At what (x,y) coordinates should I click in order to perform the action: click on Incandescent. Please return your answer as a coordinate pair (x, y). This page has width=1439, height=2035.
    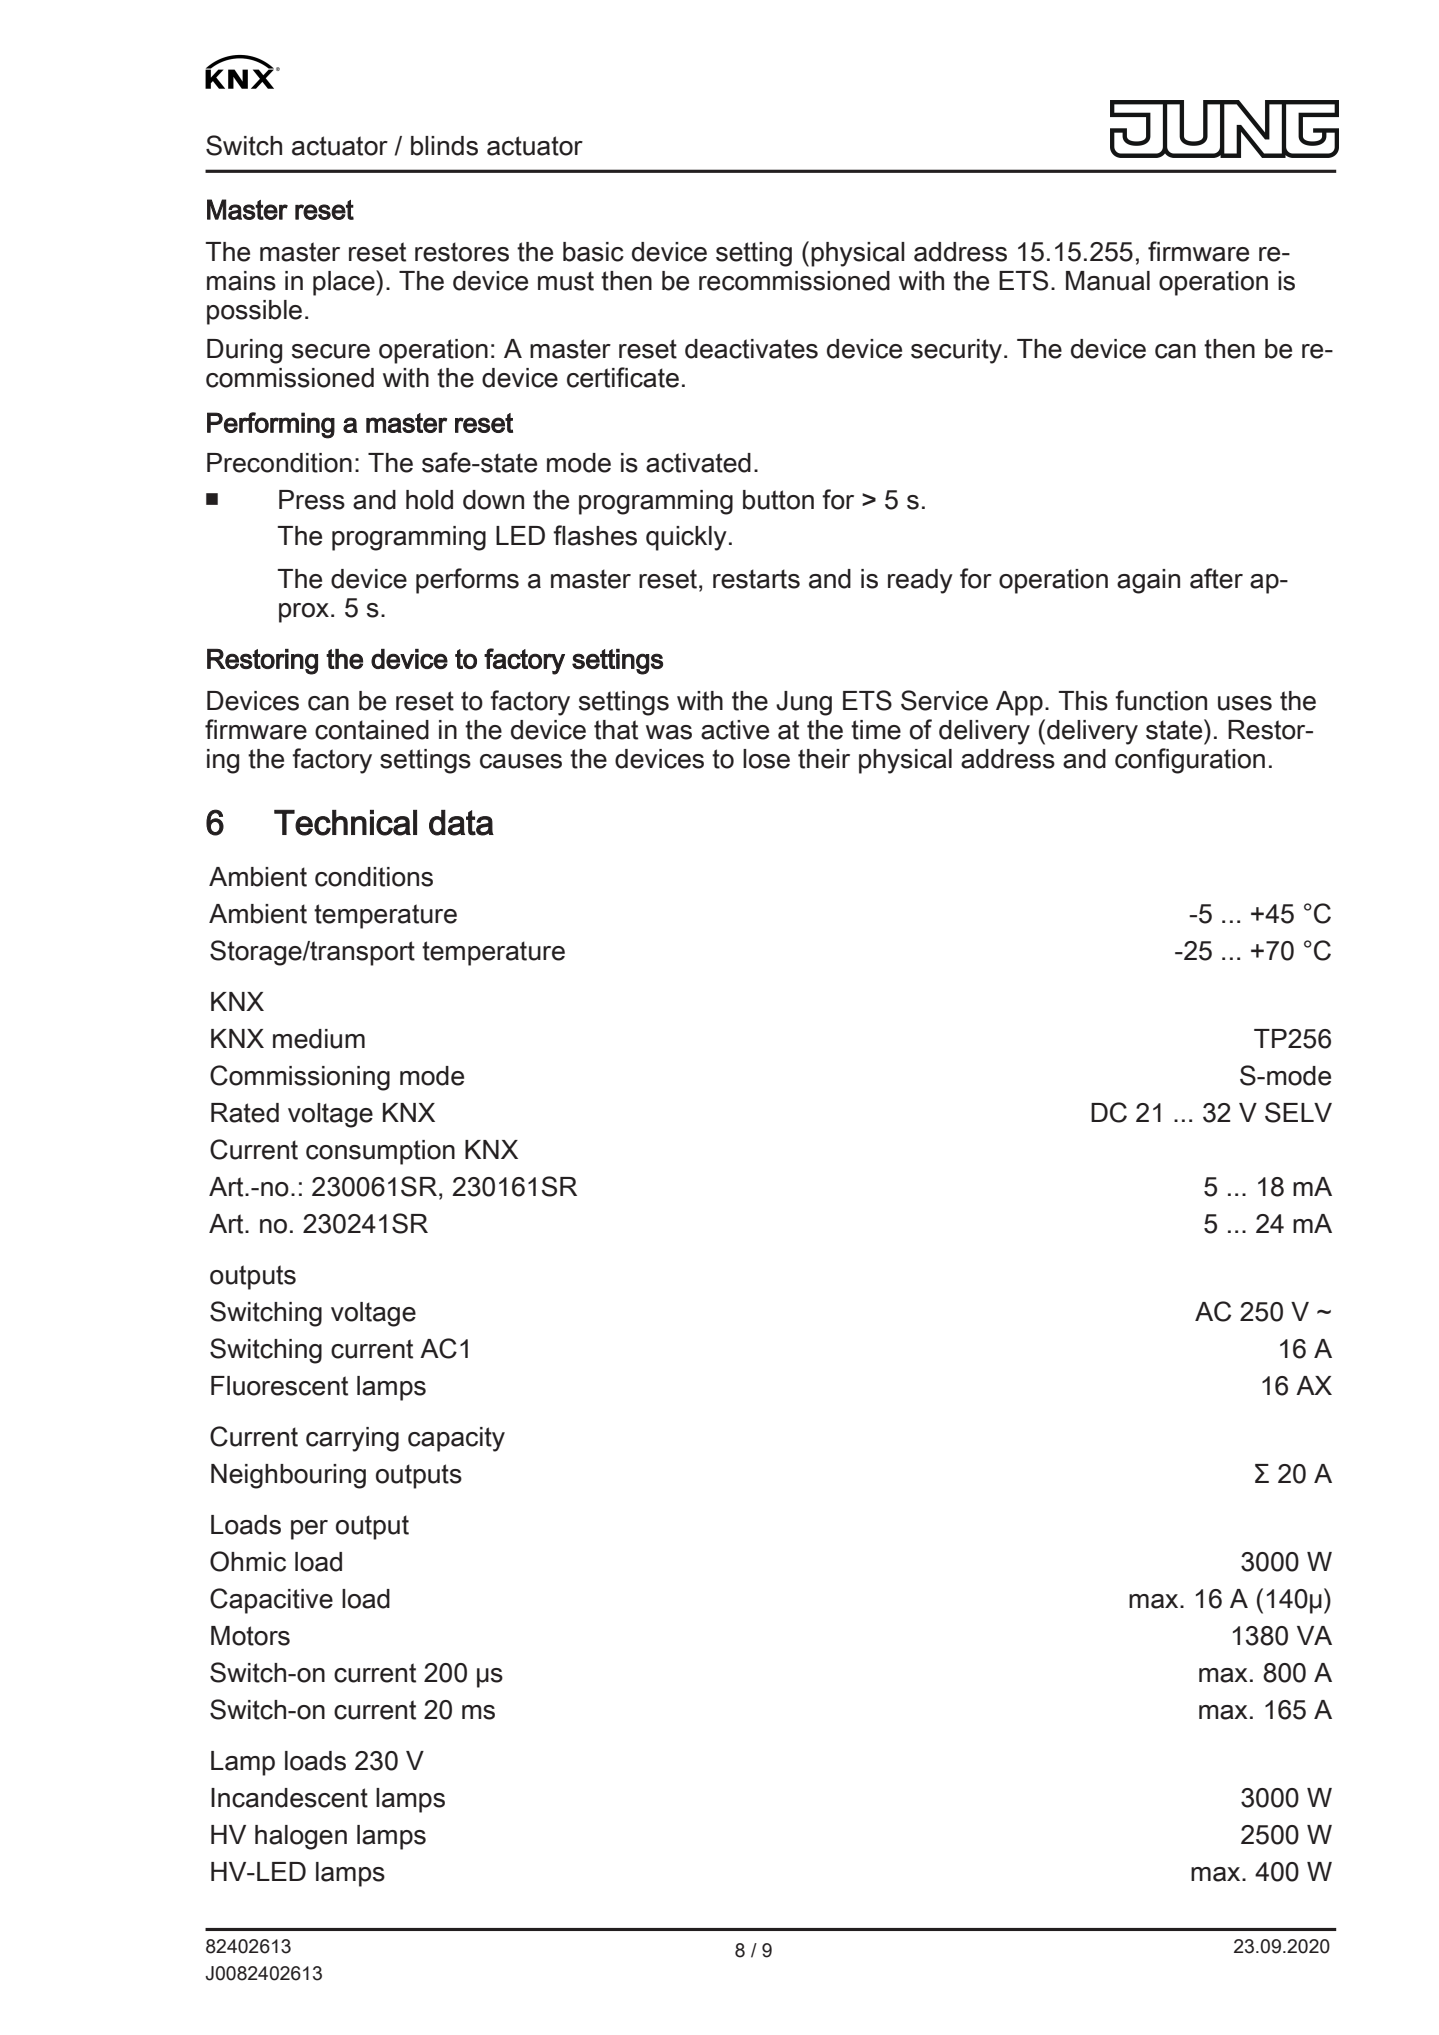
    Looking at the image, I should click on (289, 1798).
